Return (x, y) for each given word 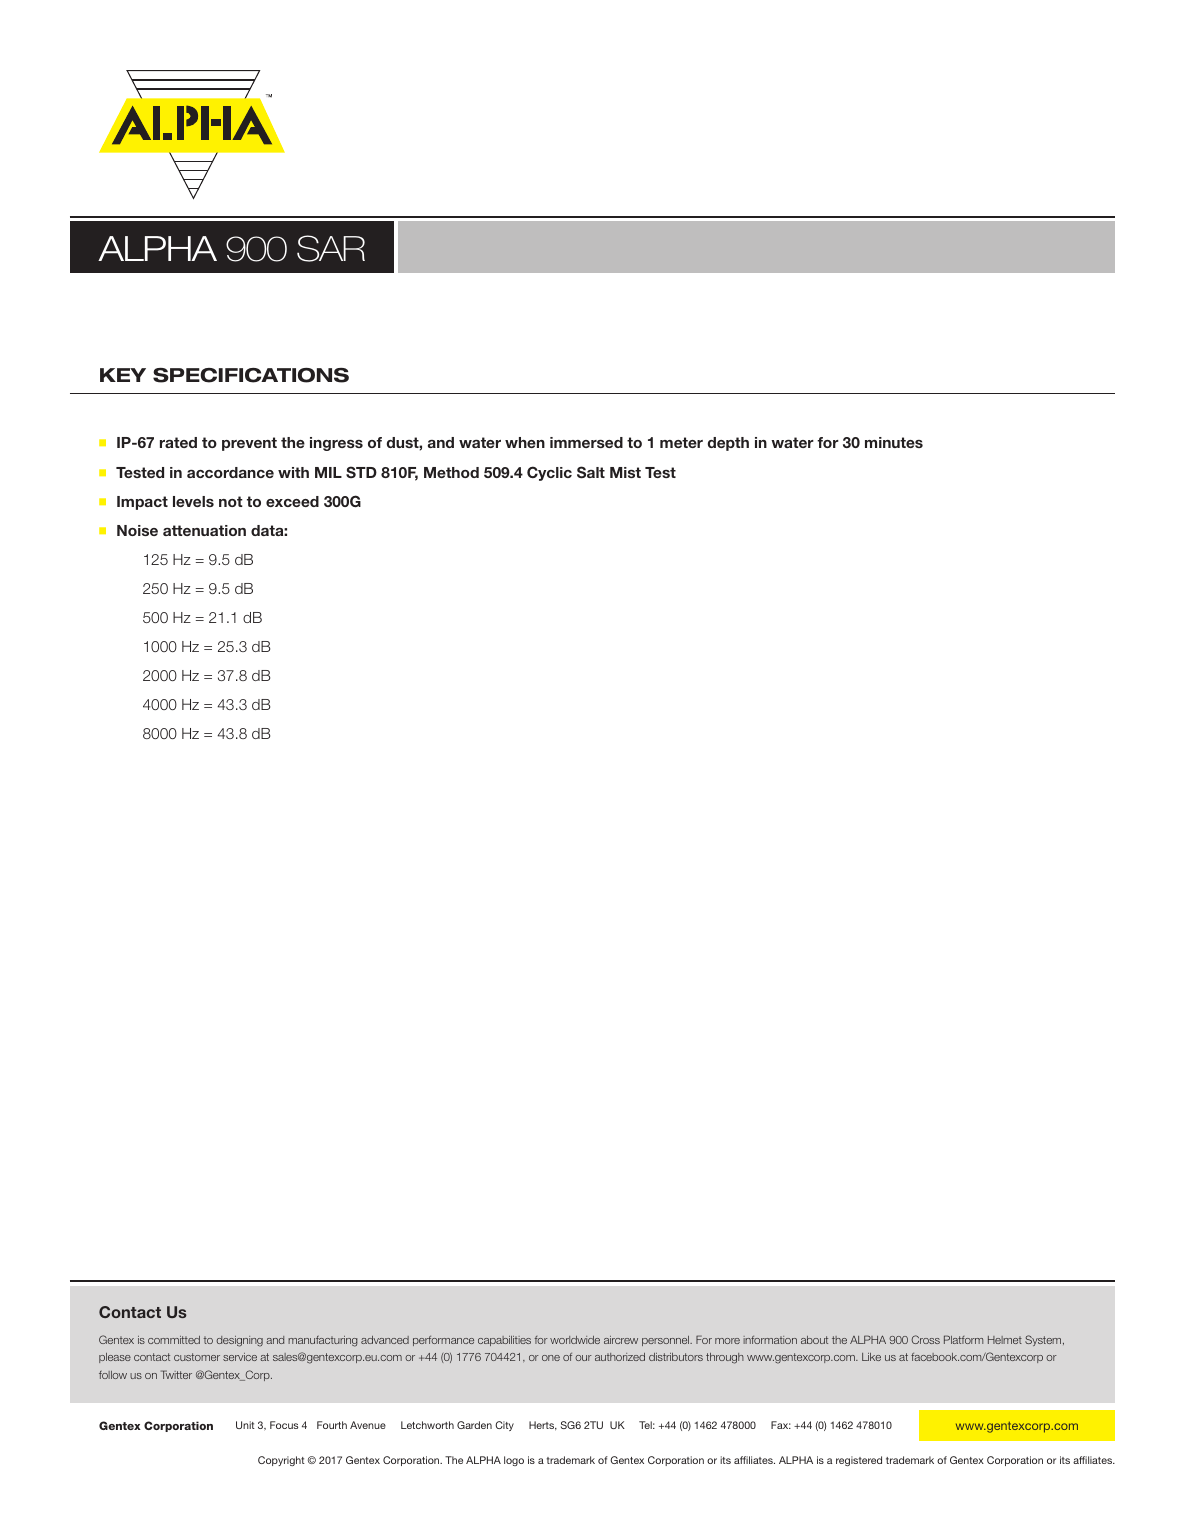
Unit (245, 1425)
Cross (926, 1339)
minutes (894, 442)
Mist (625, 472)
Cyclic (549, 473)
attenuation (204, 530)
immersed (586, 442)
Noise (137, 530)
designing (240, 1341)
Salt (591, 472)
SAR (331, 248)
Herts (543, 1426)
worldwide (575, 1340)
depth (728, 444)
